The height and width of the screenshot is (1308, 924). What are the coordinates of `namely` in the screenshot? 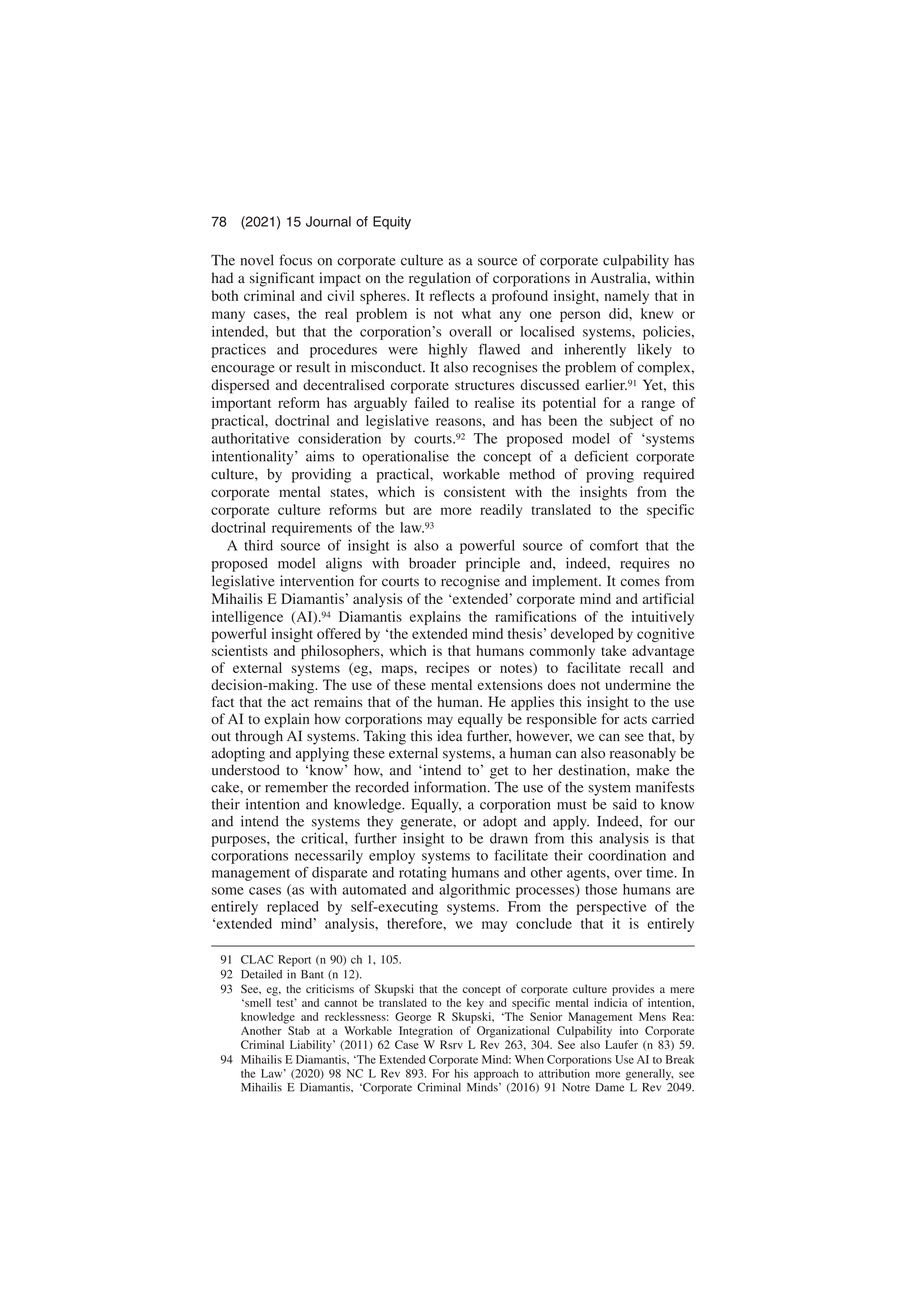 It's located at (627, 297).
